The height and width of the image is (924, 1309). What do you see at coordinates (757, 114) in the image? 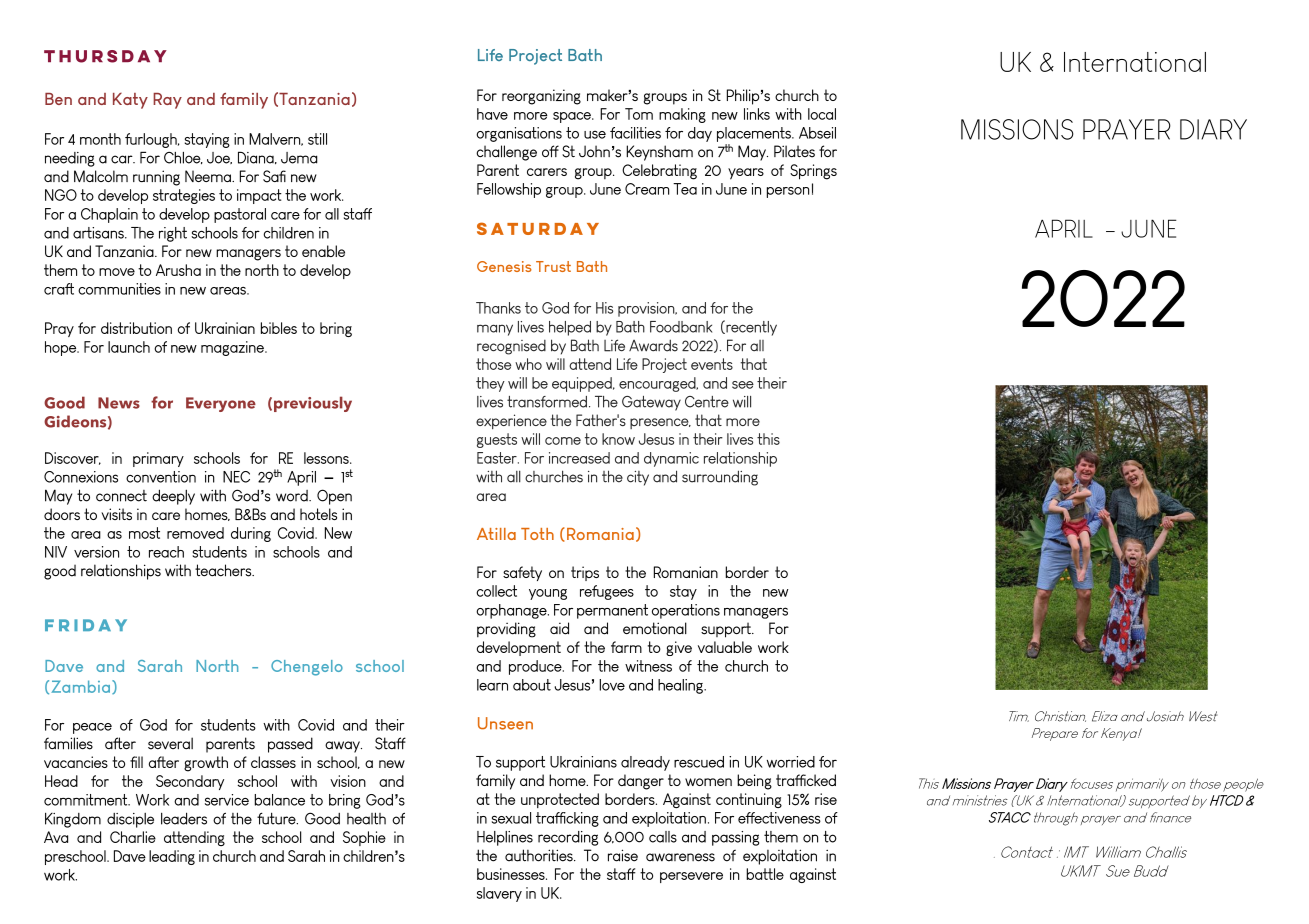
I see `links` at bounding box center [757, 114].
